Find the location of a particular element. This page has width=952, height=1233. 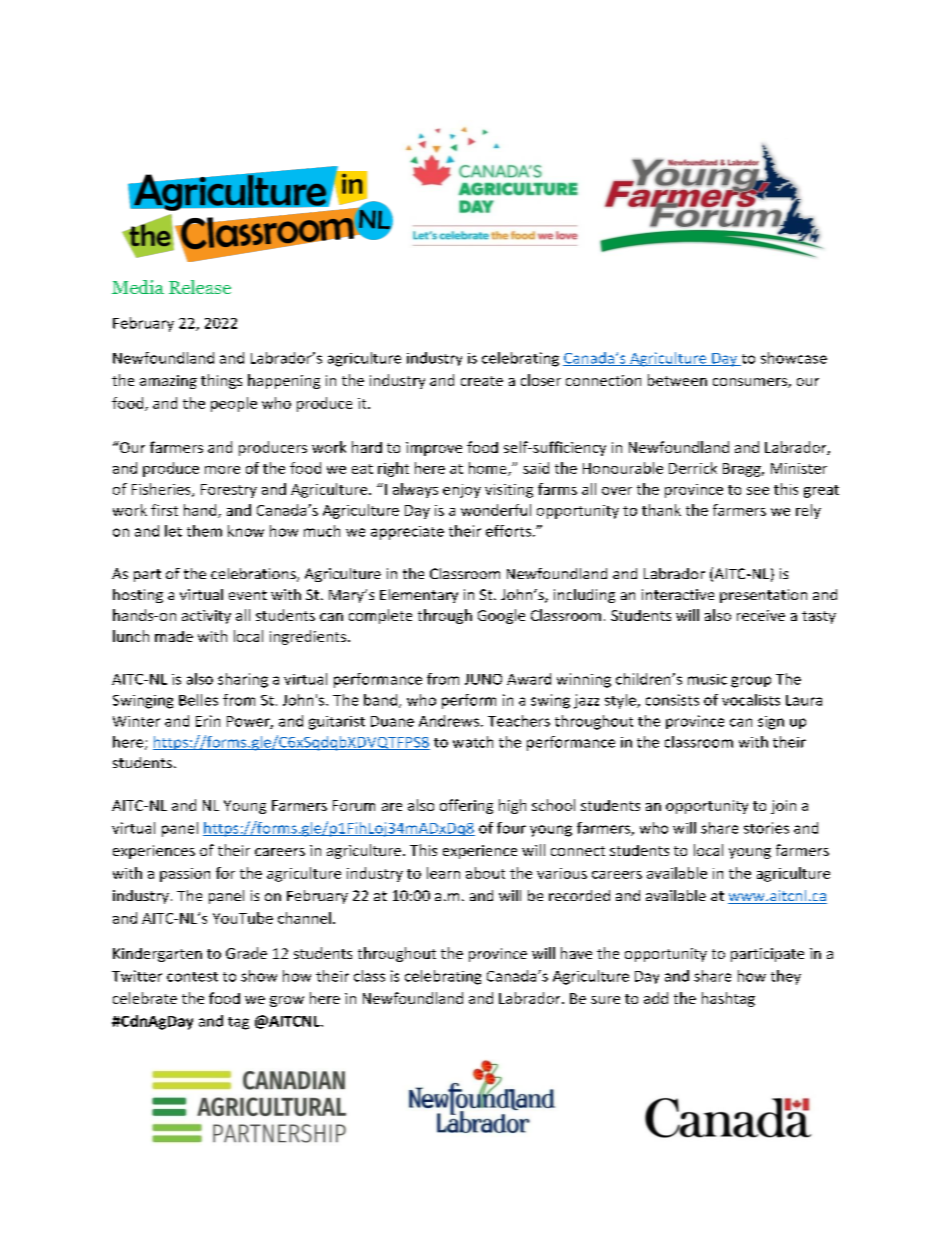

receive is located at coordinates (761, 615).
